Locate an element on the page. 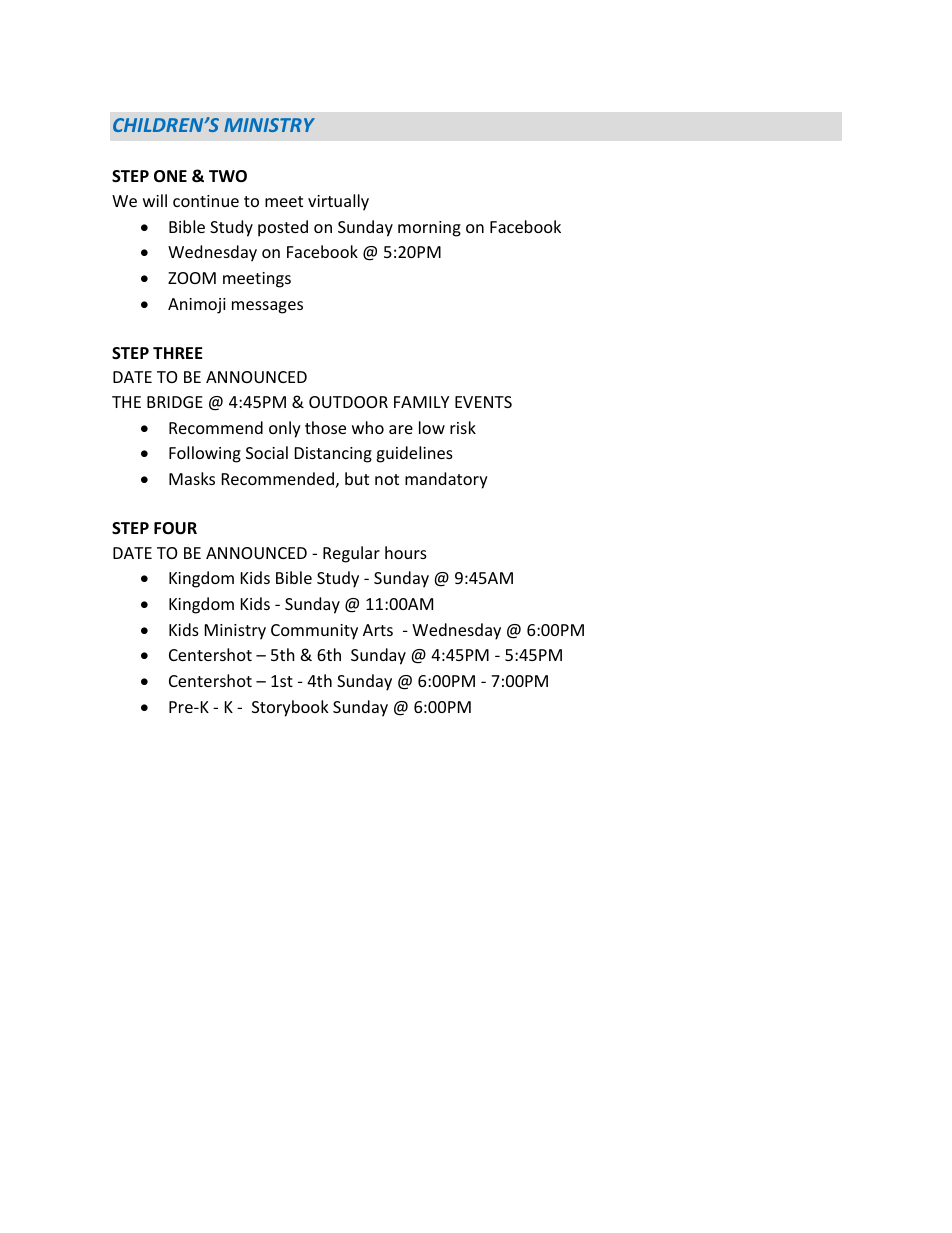  Regular is located at coordinates (351, 554).
